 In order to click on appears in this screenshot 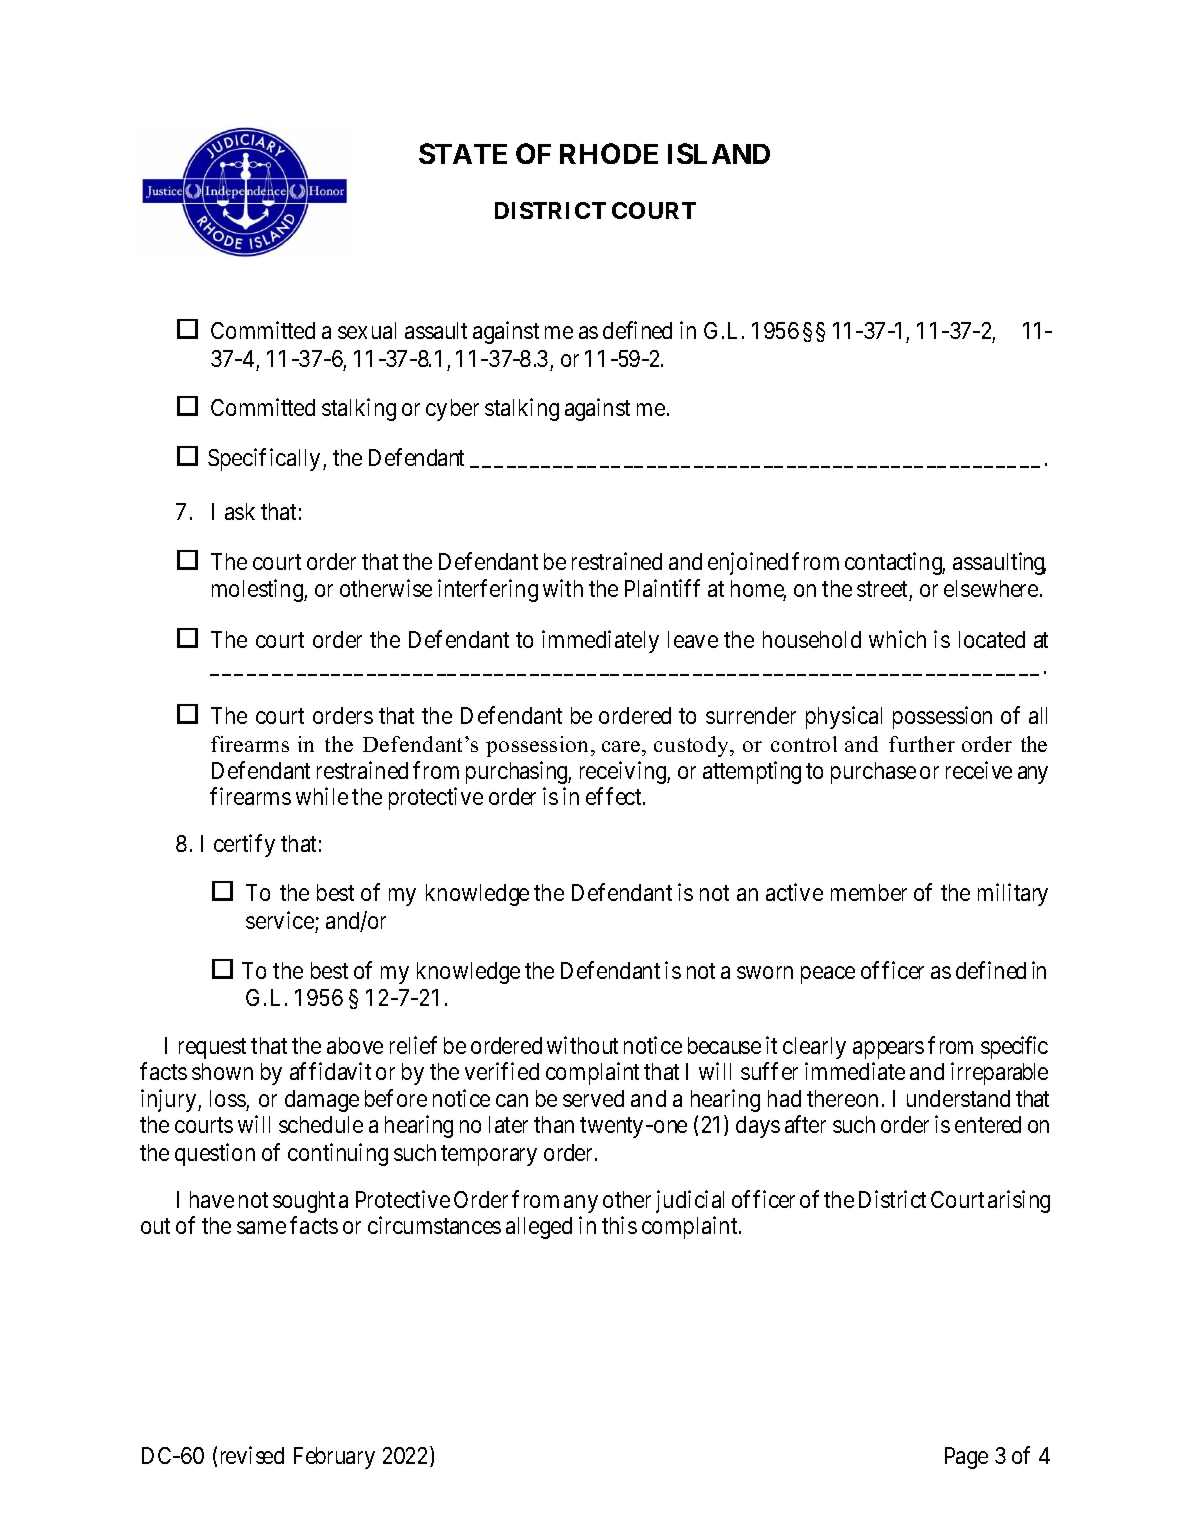, I will do `click(888, 1050)`.
